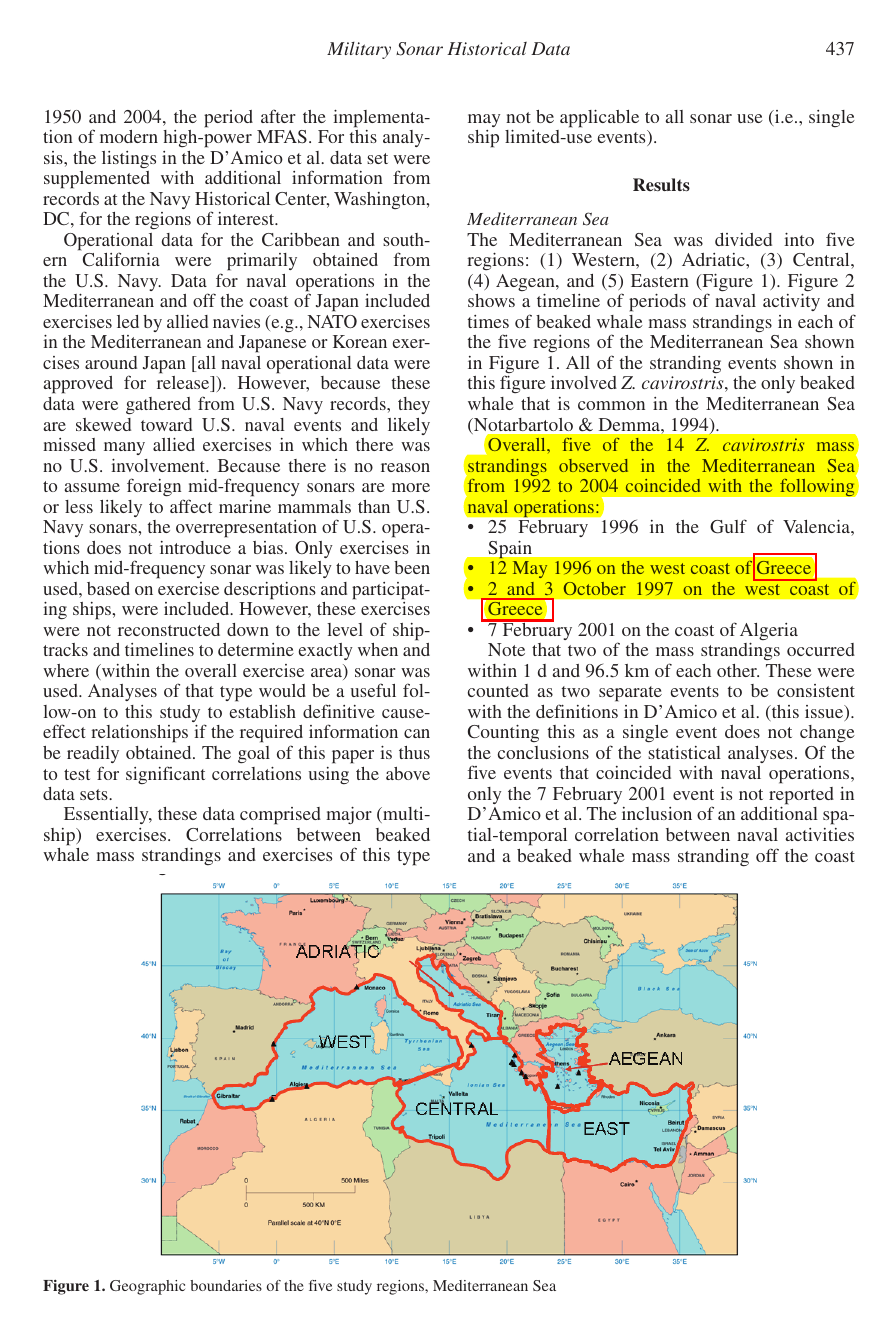  Describe the element at coordinates (381, 200) in the document. I see `Washington` at that location.
